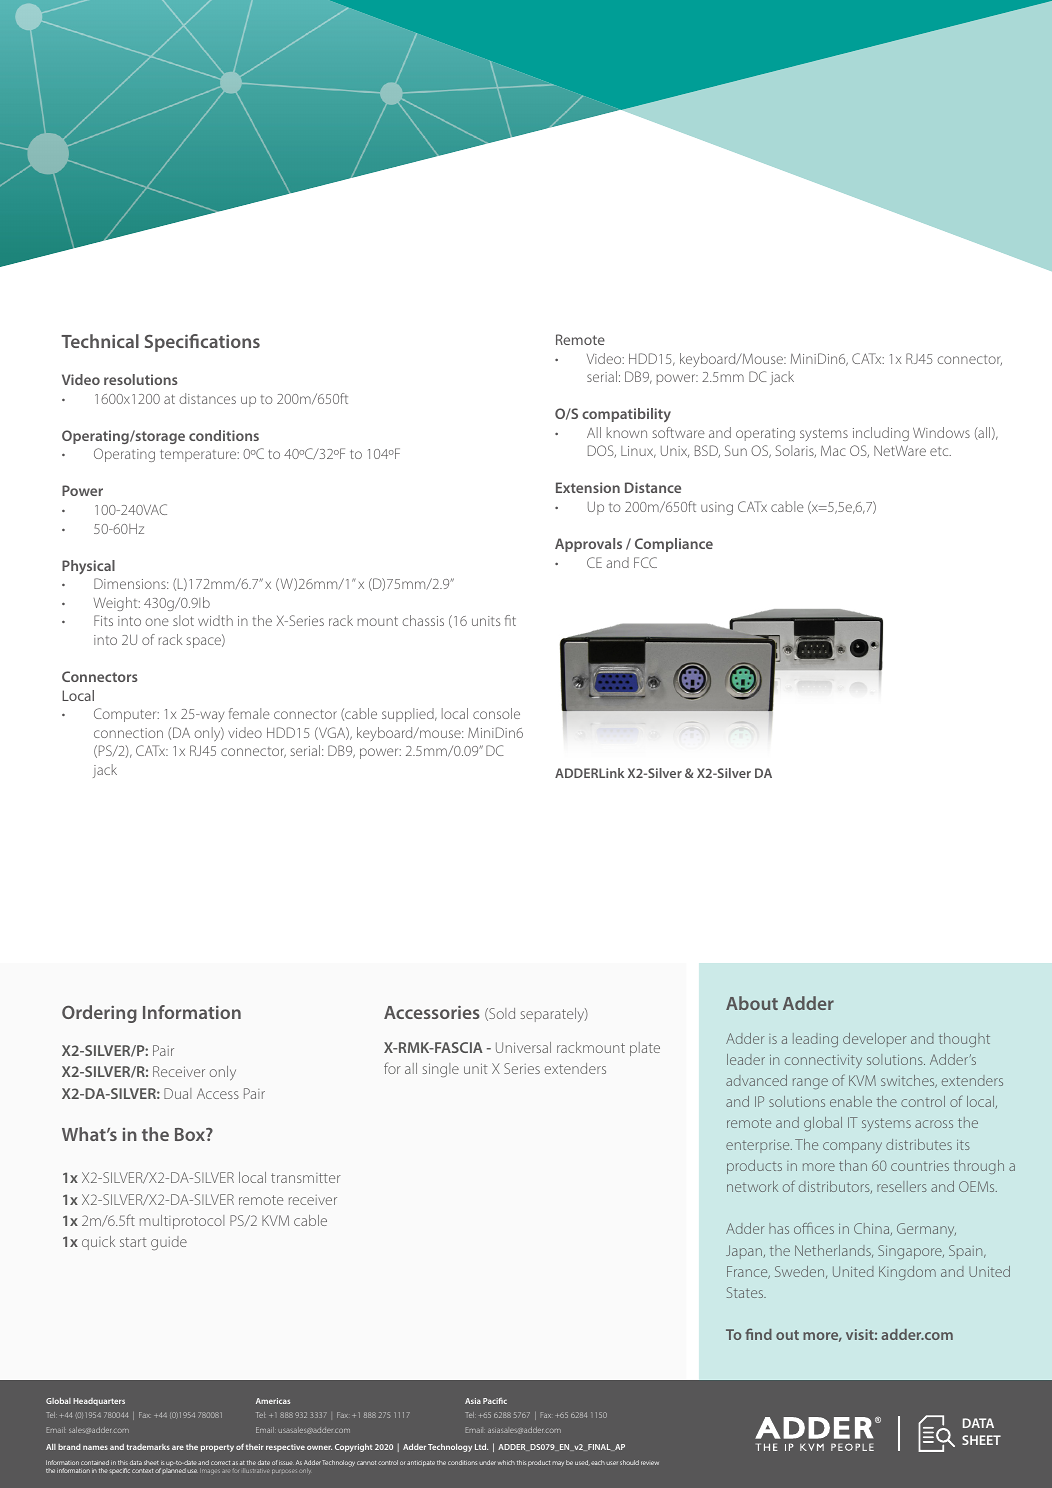 This screenshot has width=1052, height=1488. Describe the element at coordinates (851, 1101) in the screenshot. I see `enable` at that location.
